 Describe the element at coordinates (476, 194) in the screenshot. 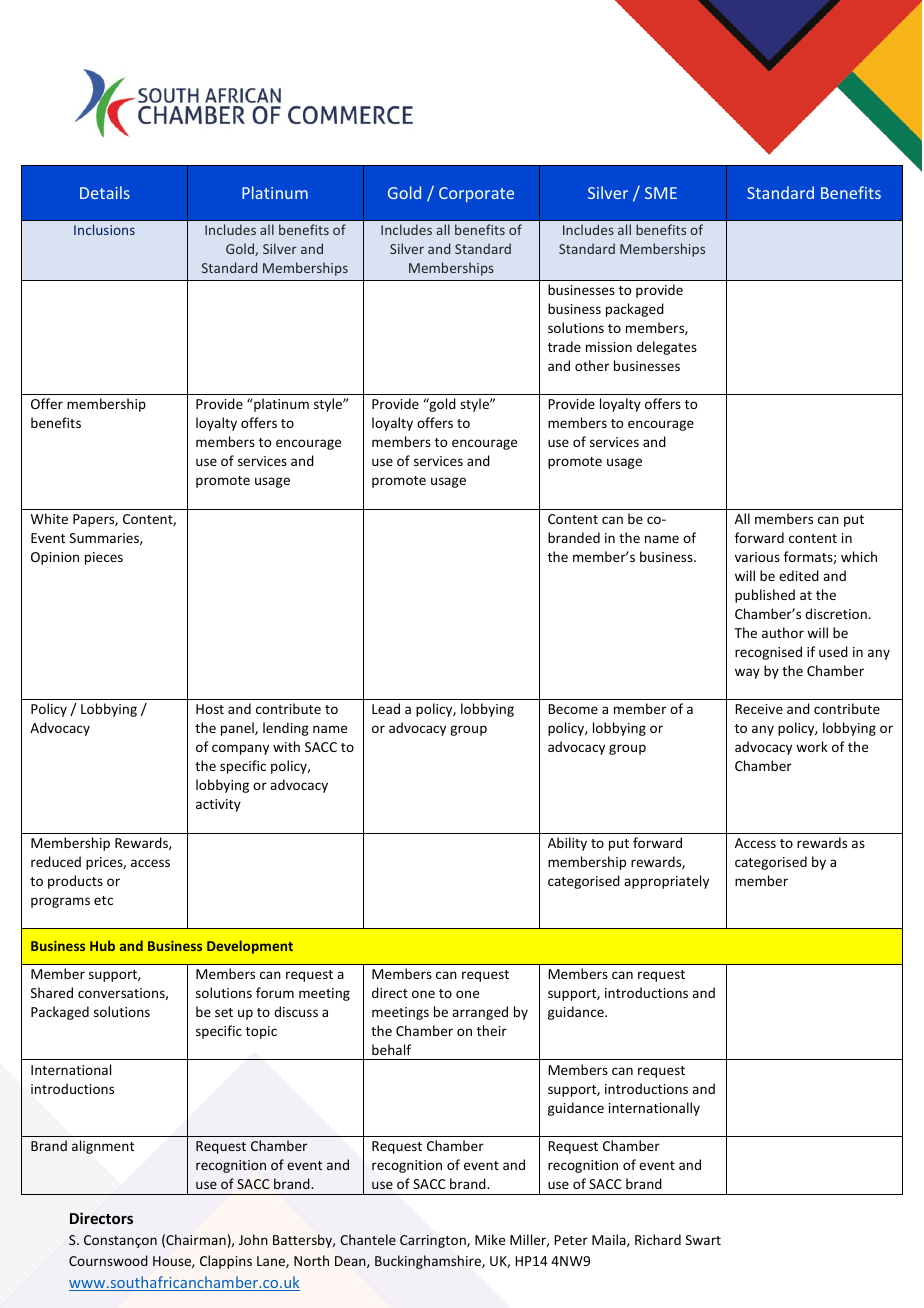

I see `Corporate` at that location.
